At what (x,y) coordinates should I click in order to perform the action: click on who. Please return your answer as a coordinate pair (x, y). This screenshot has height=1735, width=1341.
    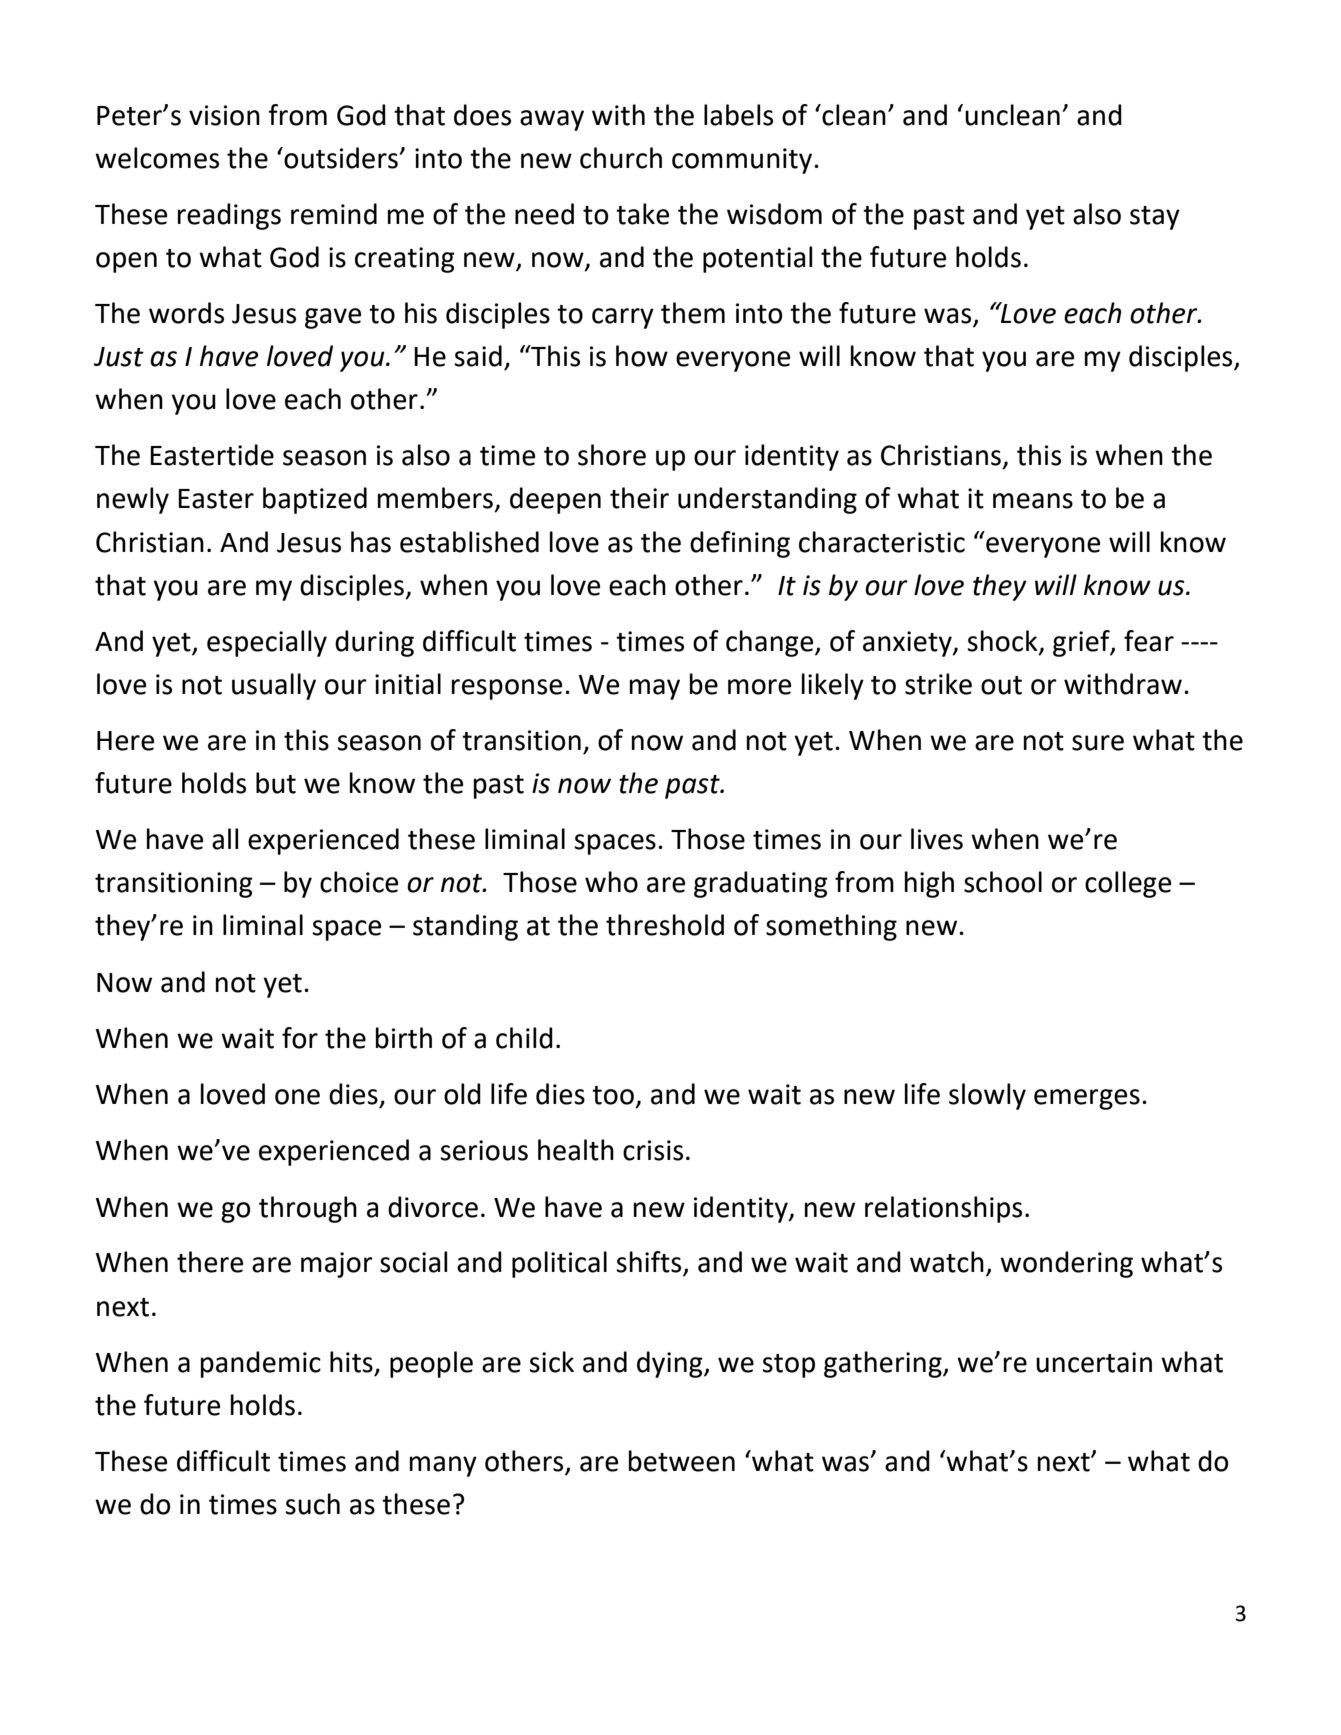
    Looking at the image, I should click on (611, 882).
